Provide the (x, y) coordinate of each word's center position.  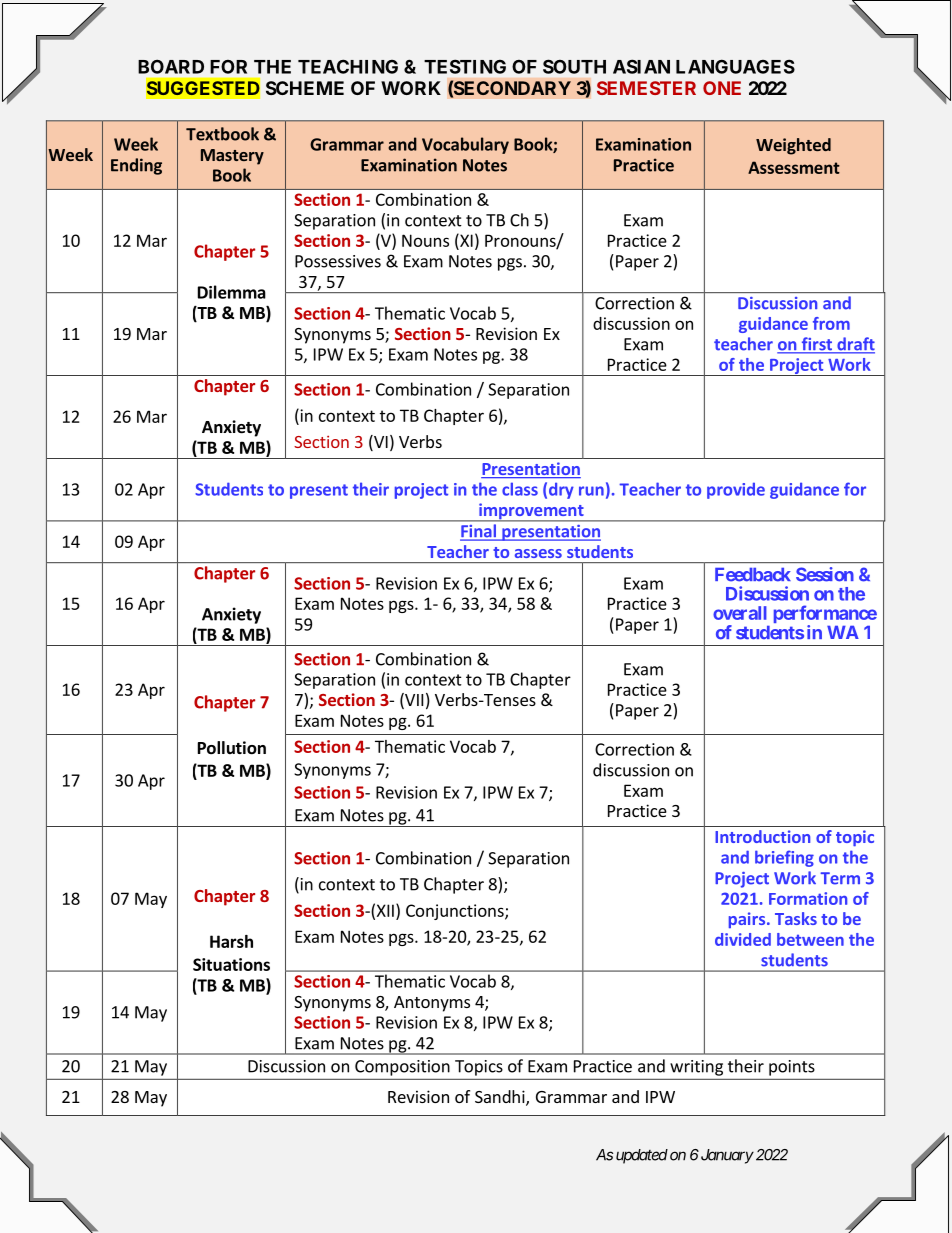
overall (740, 613)
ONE (722, 88)
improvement (531, 512)
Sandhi (501, 1098)
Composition (402, 1068)
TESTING (465, 66)
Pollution (232, 748)
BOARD (171, 66)
